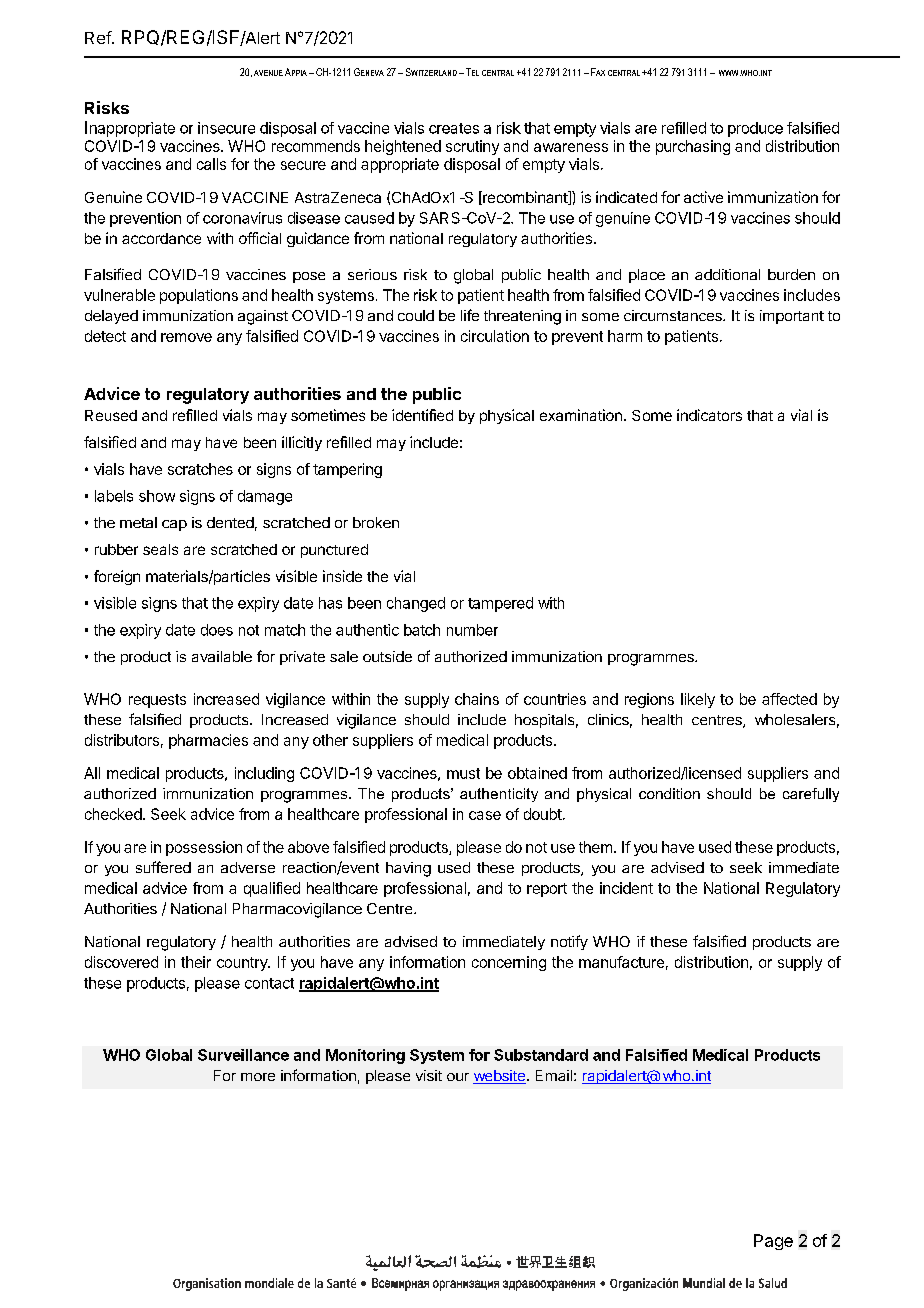 The width and height of the document is (924, 1308). I want to click on their, so click(196, 962).
